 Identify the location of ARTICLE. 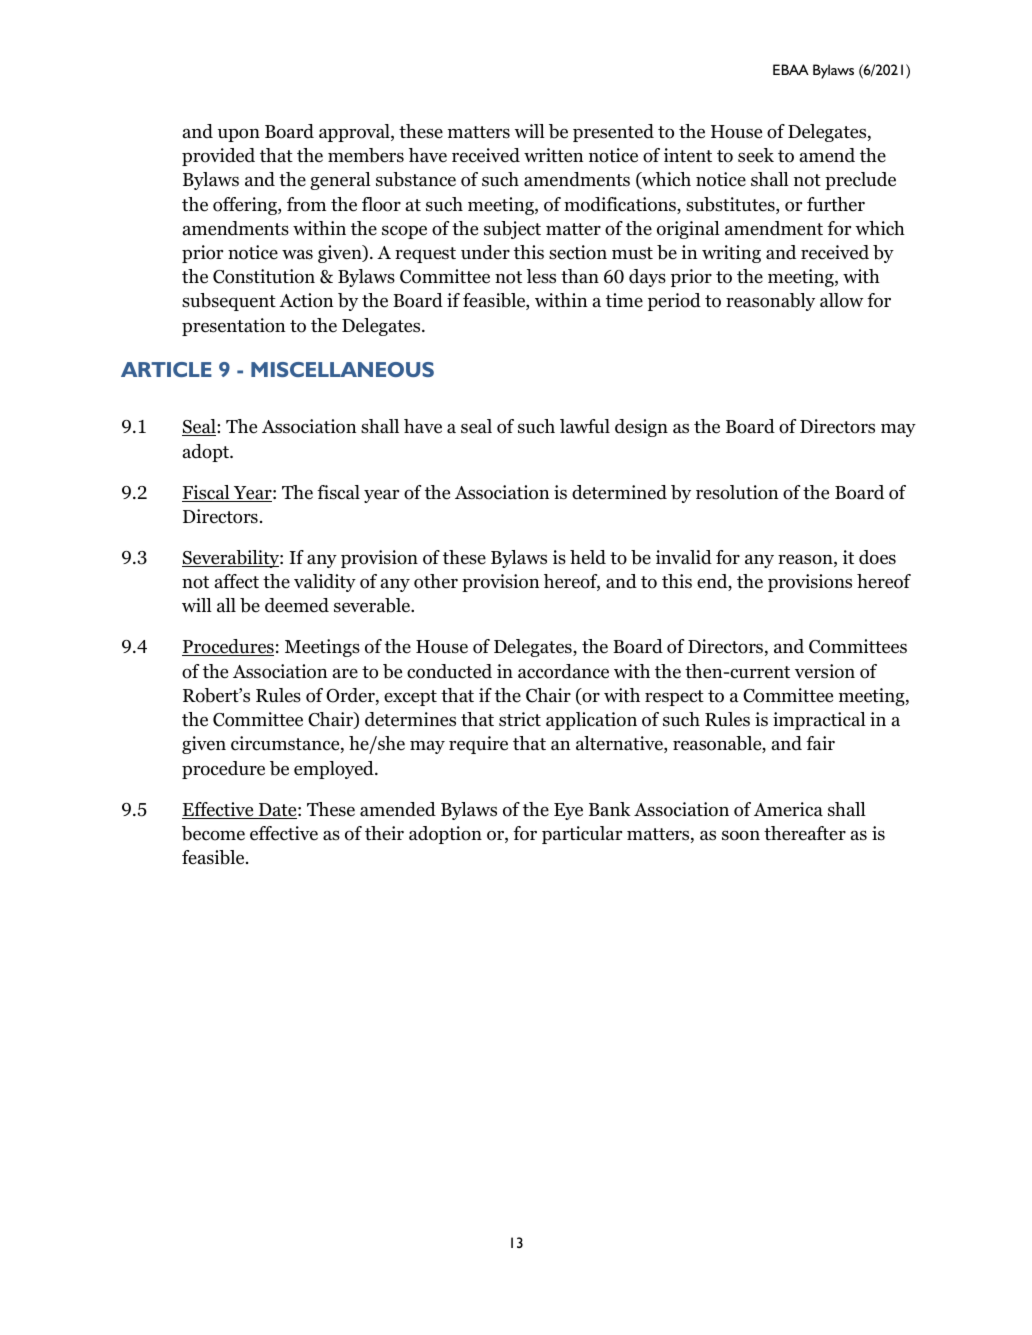
(166, 369).
